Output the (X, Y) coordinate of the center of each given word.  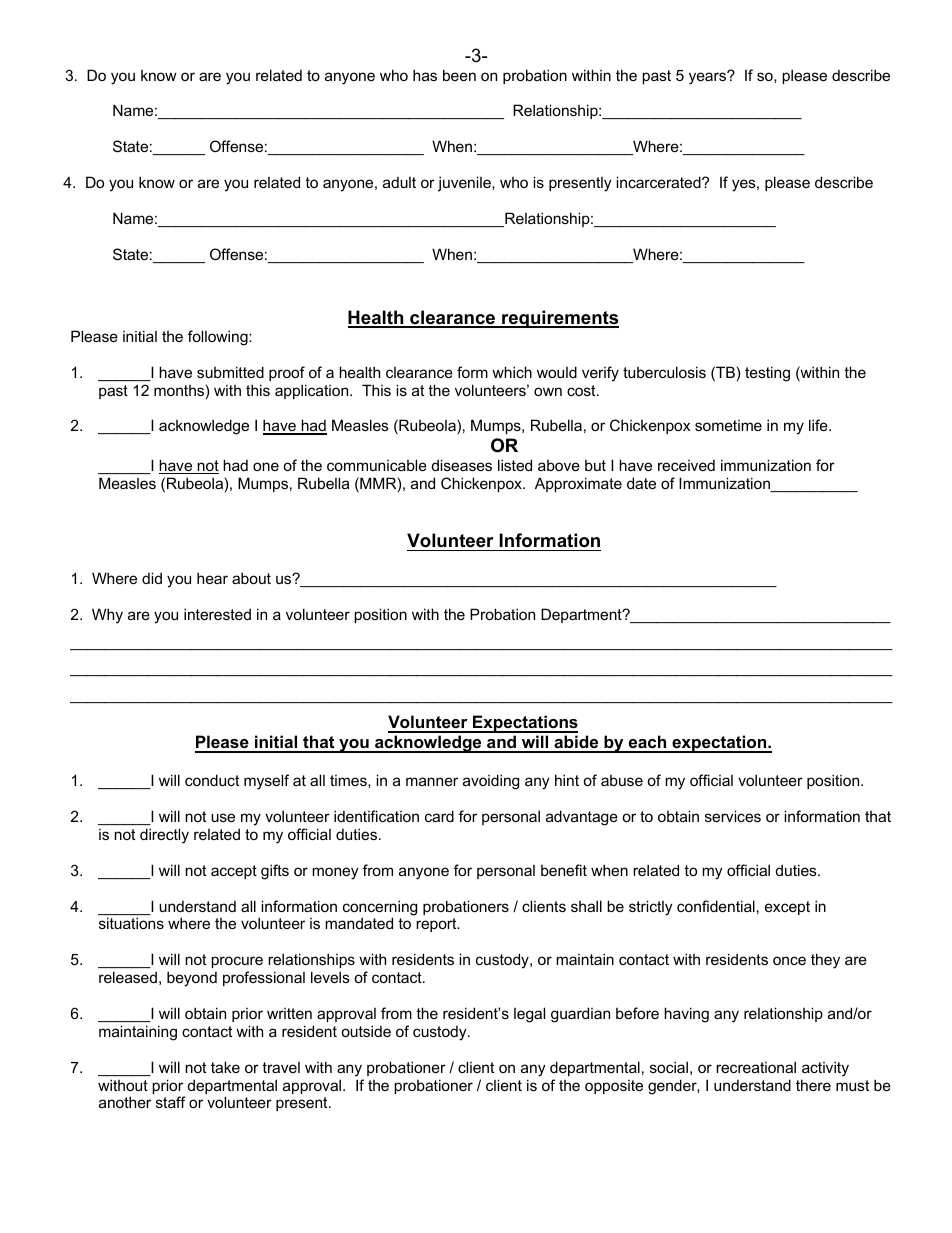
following (219, 338)
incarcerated (659, 182)
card (439, 816)
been (459, 75)
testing (767, 374)
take (225, 1067)
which (512, 372)
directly (164, 836)
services (733, 816)
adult (399, 182)
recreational (756, 1067)
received (686, 465)
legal (529, 1015)
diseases (462, 465)
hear (212, 578)
